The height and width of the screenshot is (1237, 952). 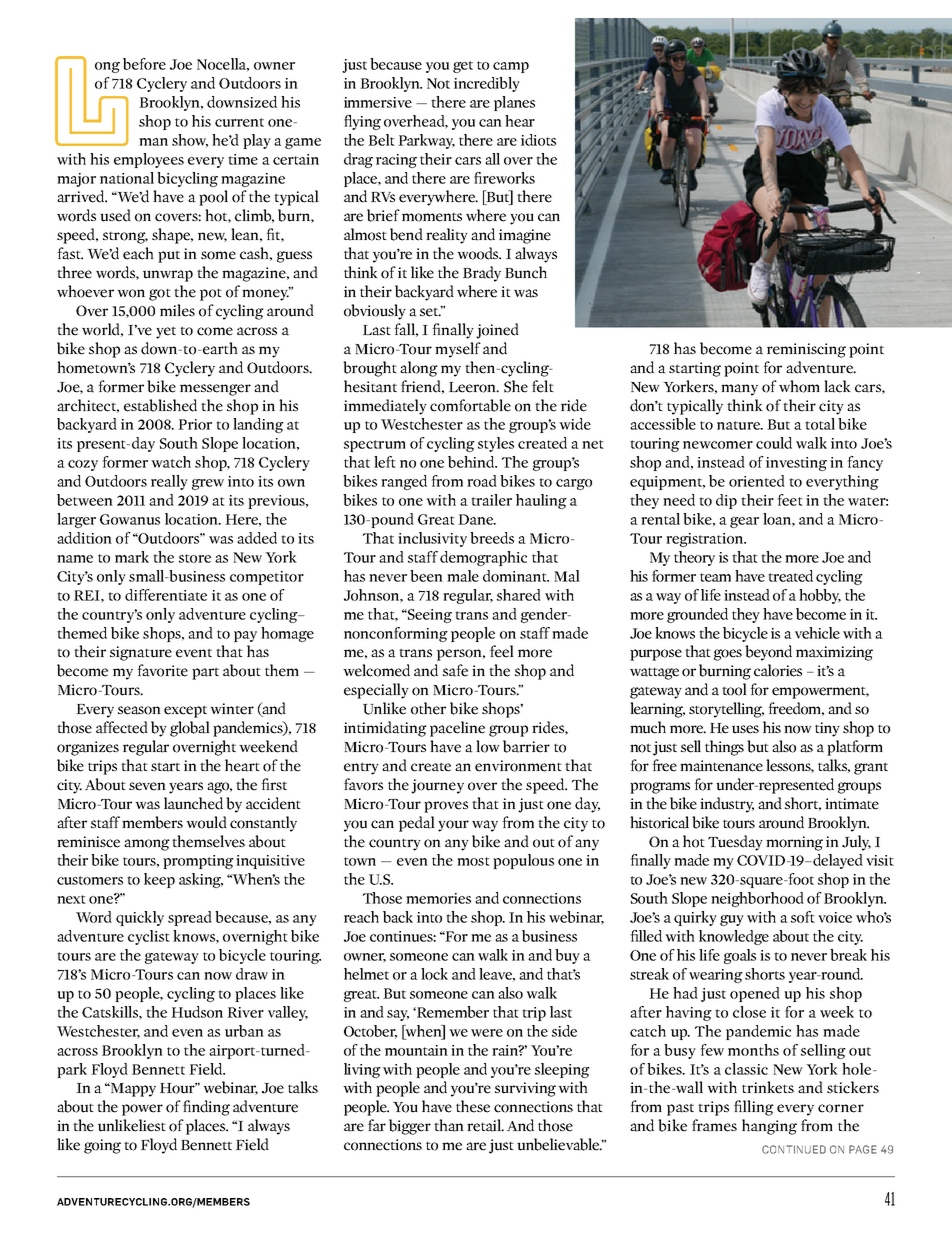 I want to click on finding, so click(x=206, y=1108).
